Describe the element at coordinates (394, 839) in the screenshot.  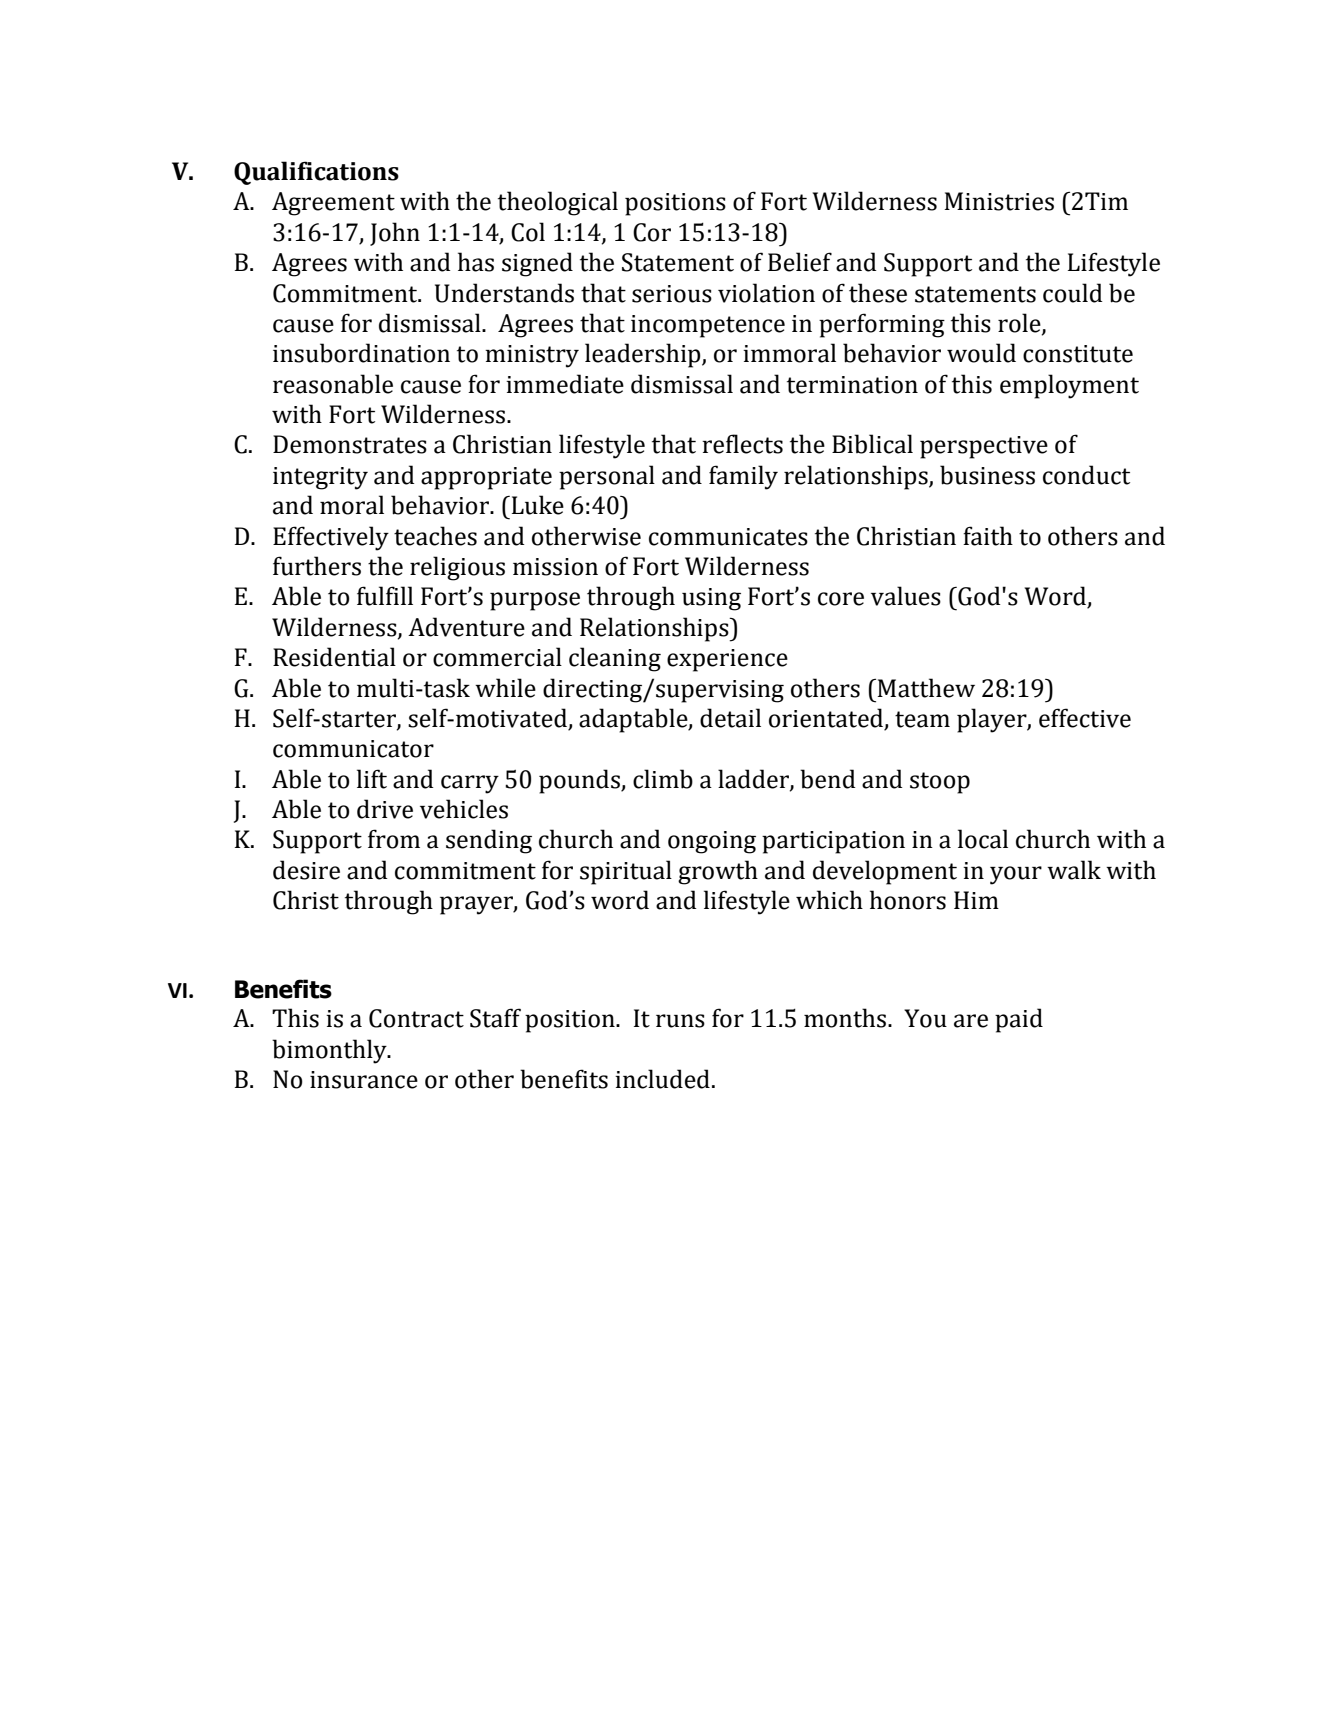
I see `from` at that location.
